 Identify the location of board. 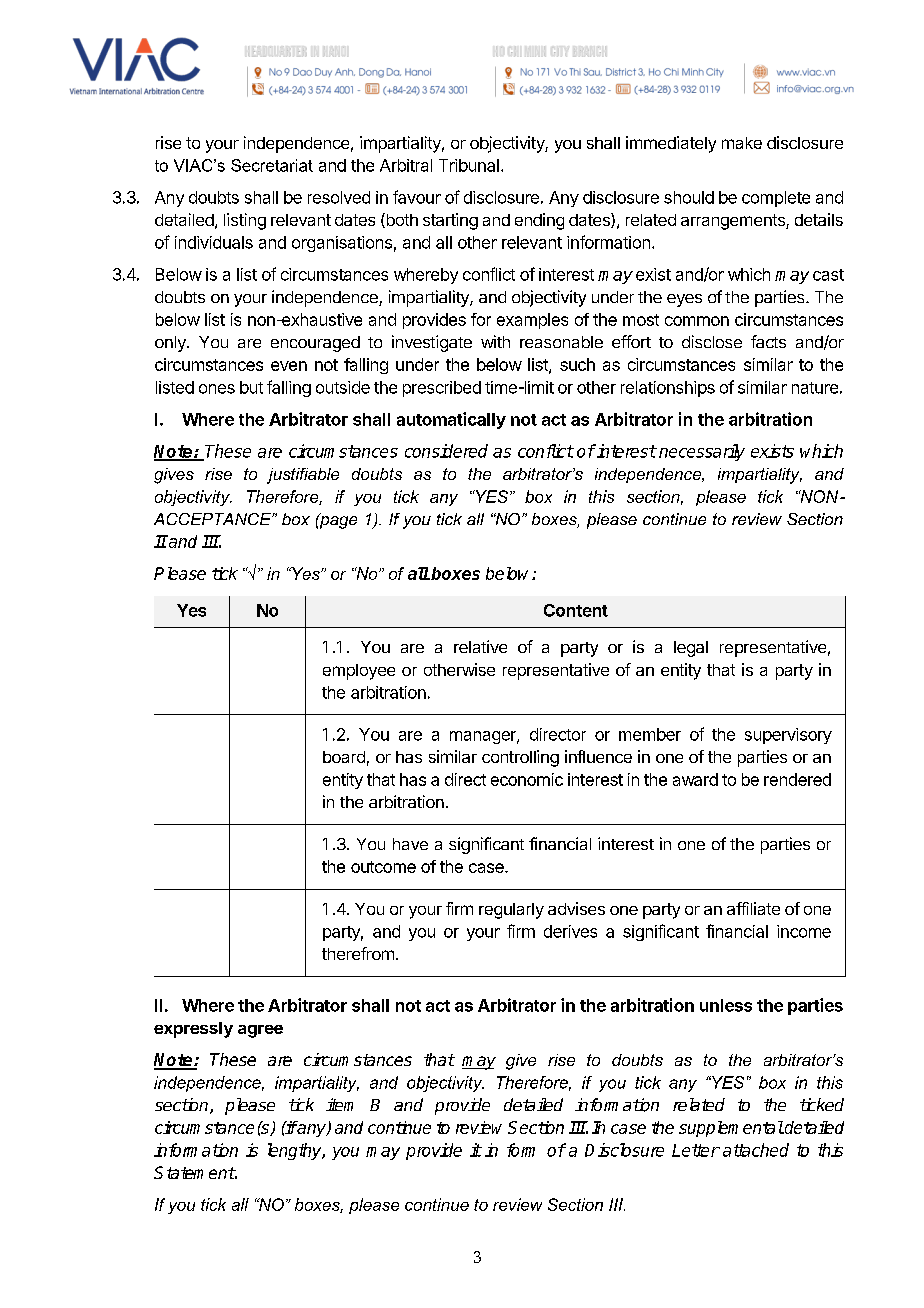
(344, 757).
